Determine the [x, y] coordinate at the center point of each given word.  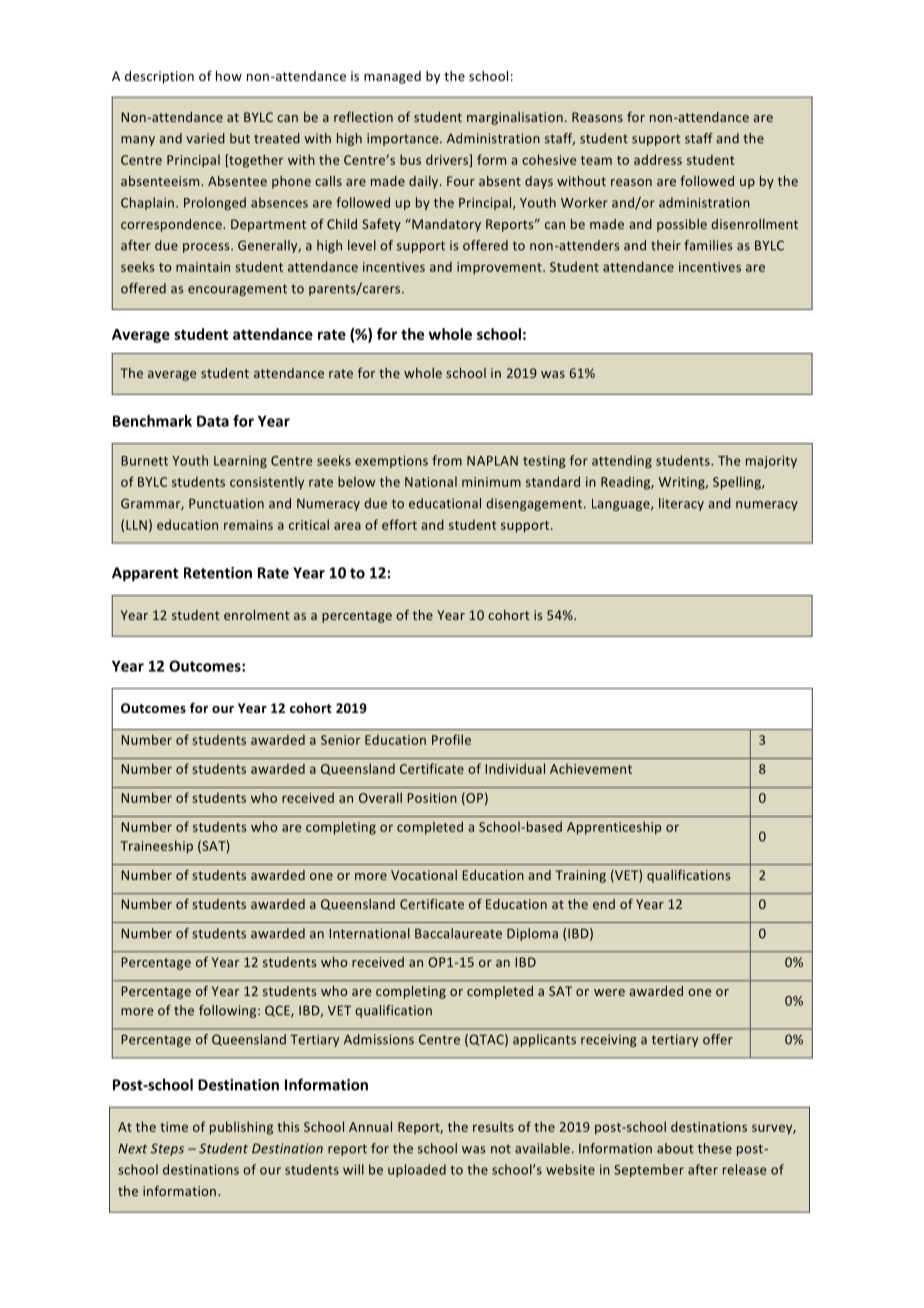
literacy [681, 504]
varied [205, 138]
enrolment [257, 615]
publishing [241, 1128]
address [658, 159]
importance [404, 139]
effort [399, 524]
